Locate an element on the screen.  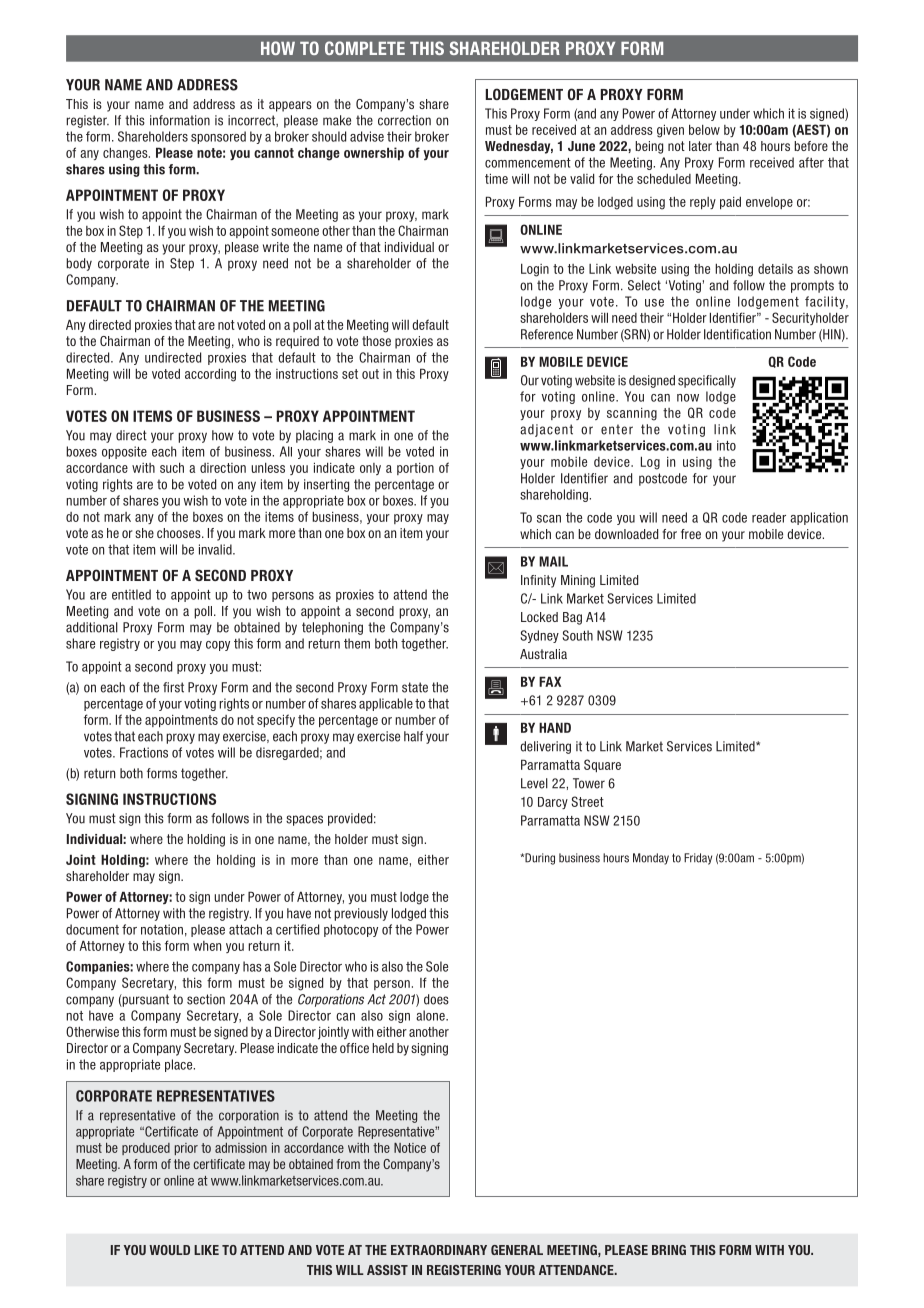
free is located at coordinates (691, 534).
